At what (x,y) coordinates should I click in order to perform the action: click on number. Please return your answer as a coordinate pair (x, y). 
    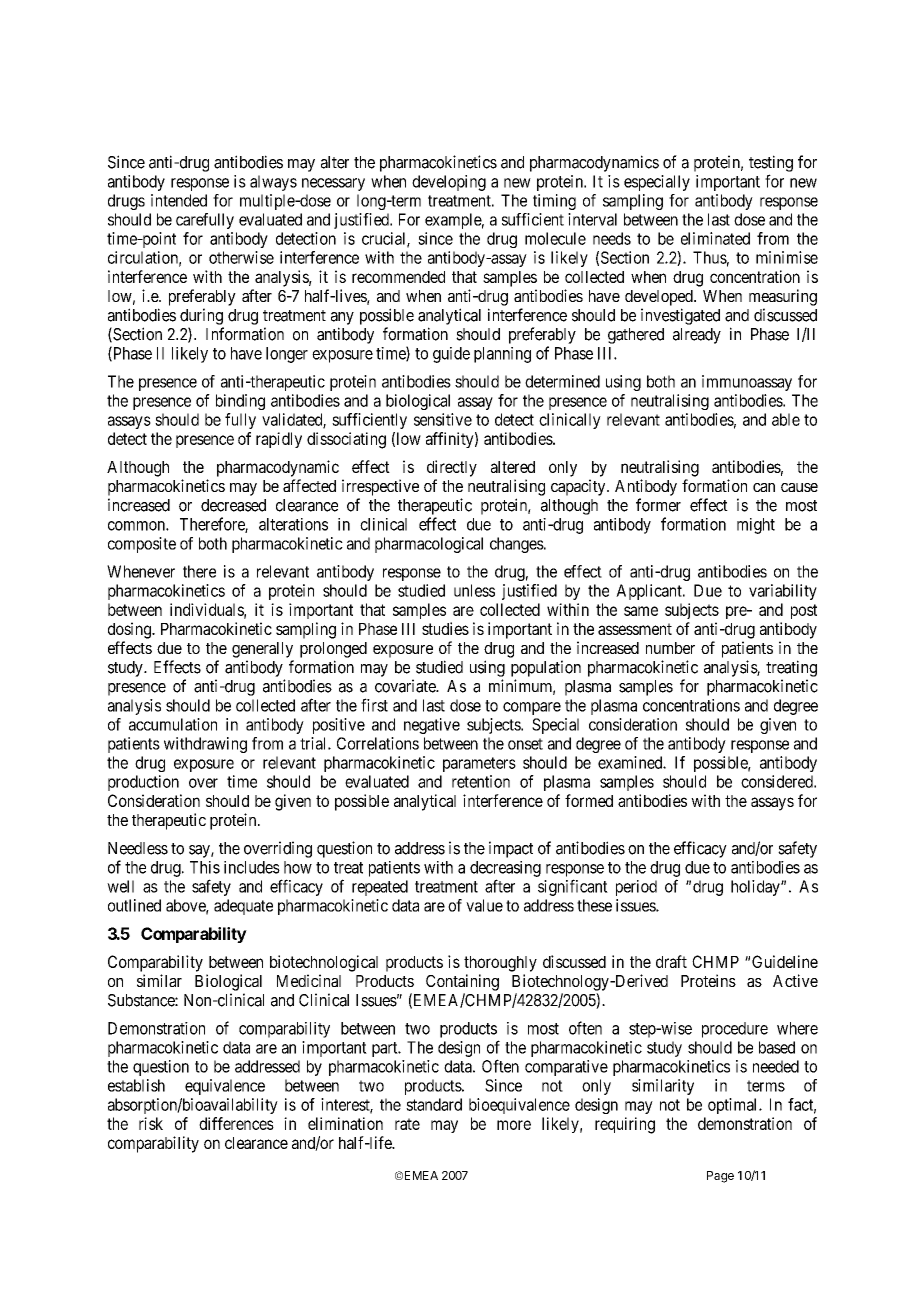
    Looking at the image, I should click on (670, 648).
